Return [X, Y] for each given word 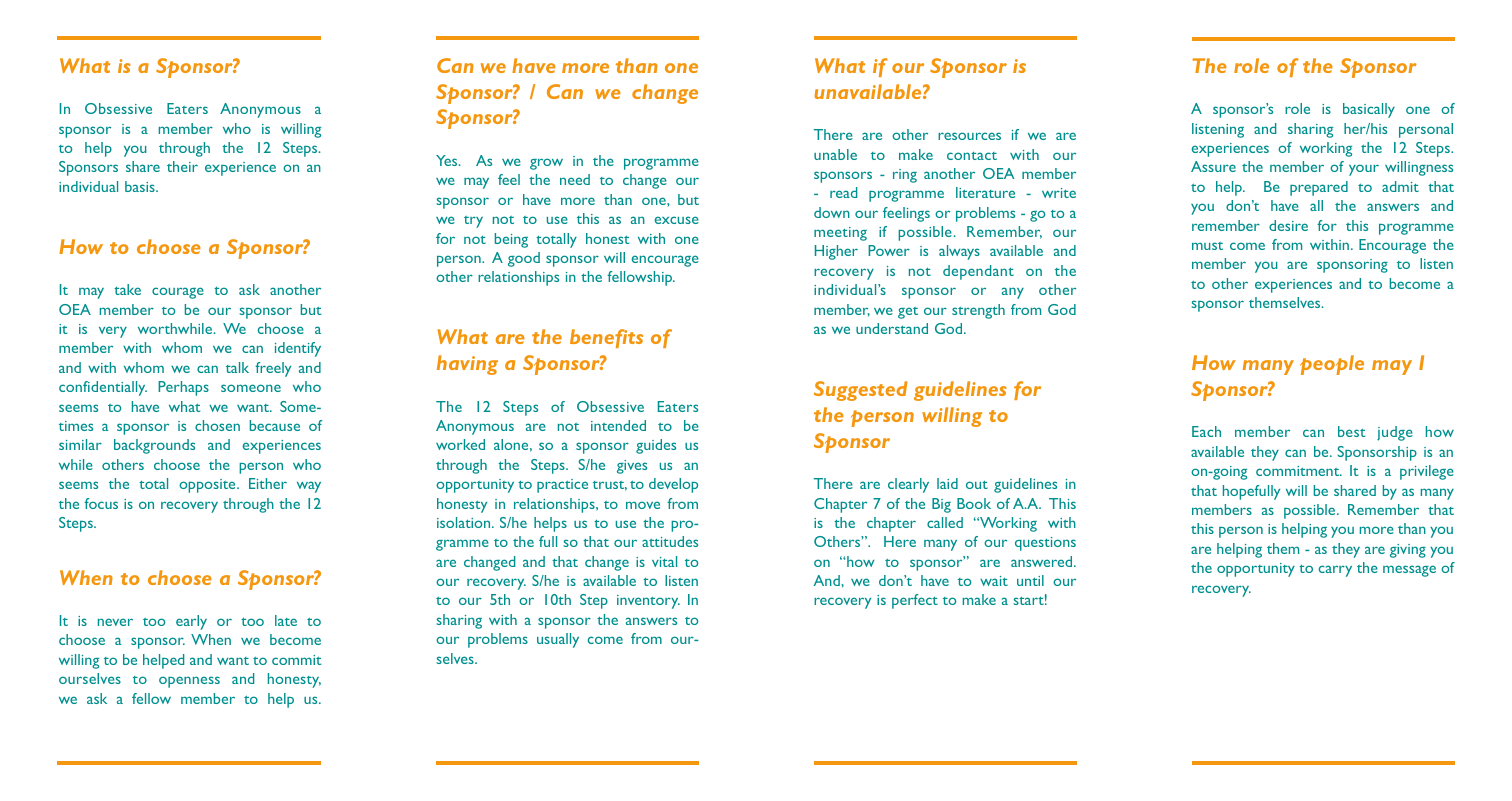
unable [835, 154]
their [182, 166]
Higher [836, 252]
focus [101, 503]
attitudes [670, 541]
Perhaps [183, 388]
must [1207, 246]
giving [1408, 551]
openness [189, 682]
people [1332, 365]
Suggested [861, 391]
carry [1335, 571]
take [127, 289]
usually [558, 640]
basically [1369, 110]
